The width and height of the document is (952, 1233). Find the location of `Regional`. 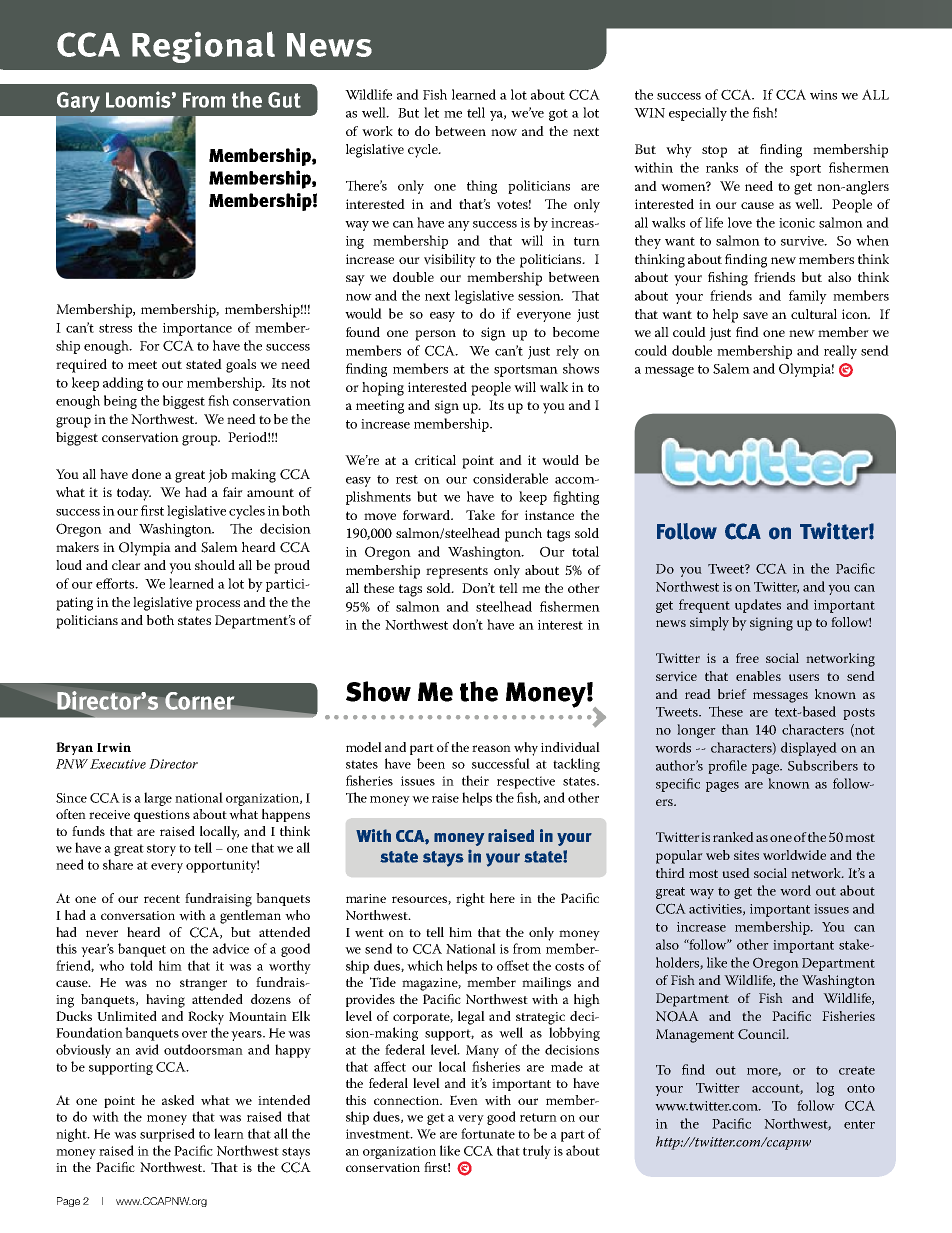

Regional is located at coordinates (203, 47).
